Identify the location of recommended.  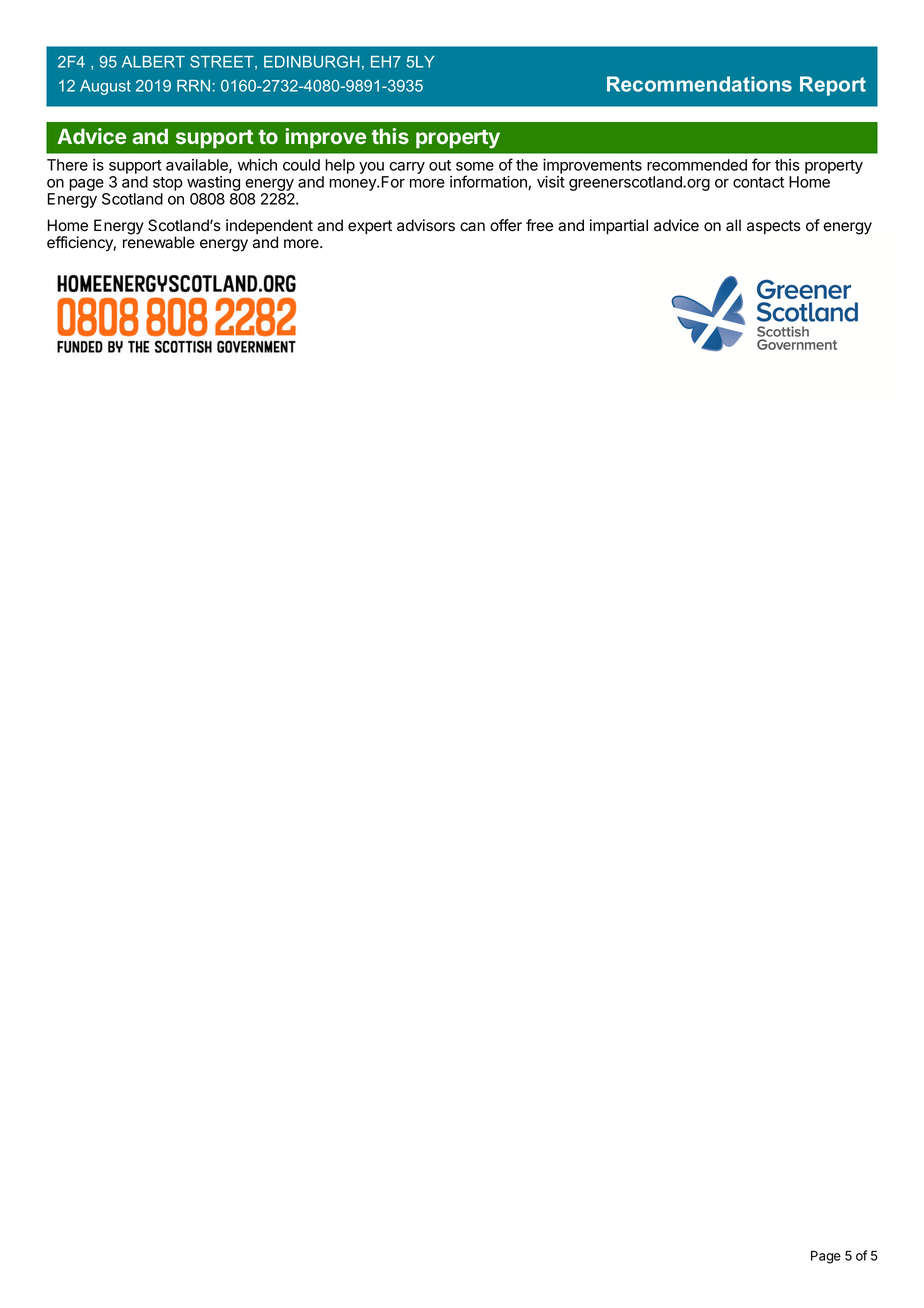
(697, 165).
